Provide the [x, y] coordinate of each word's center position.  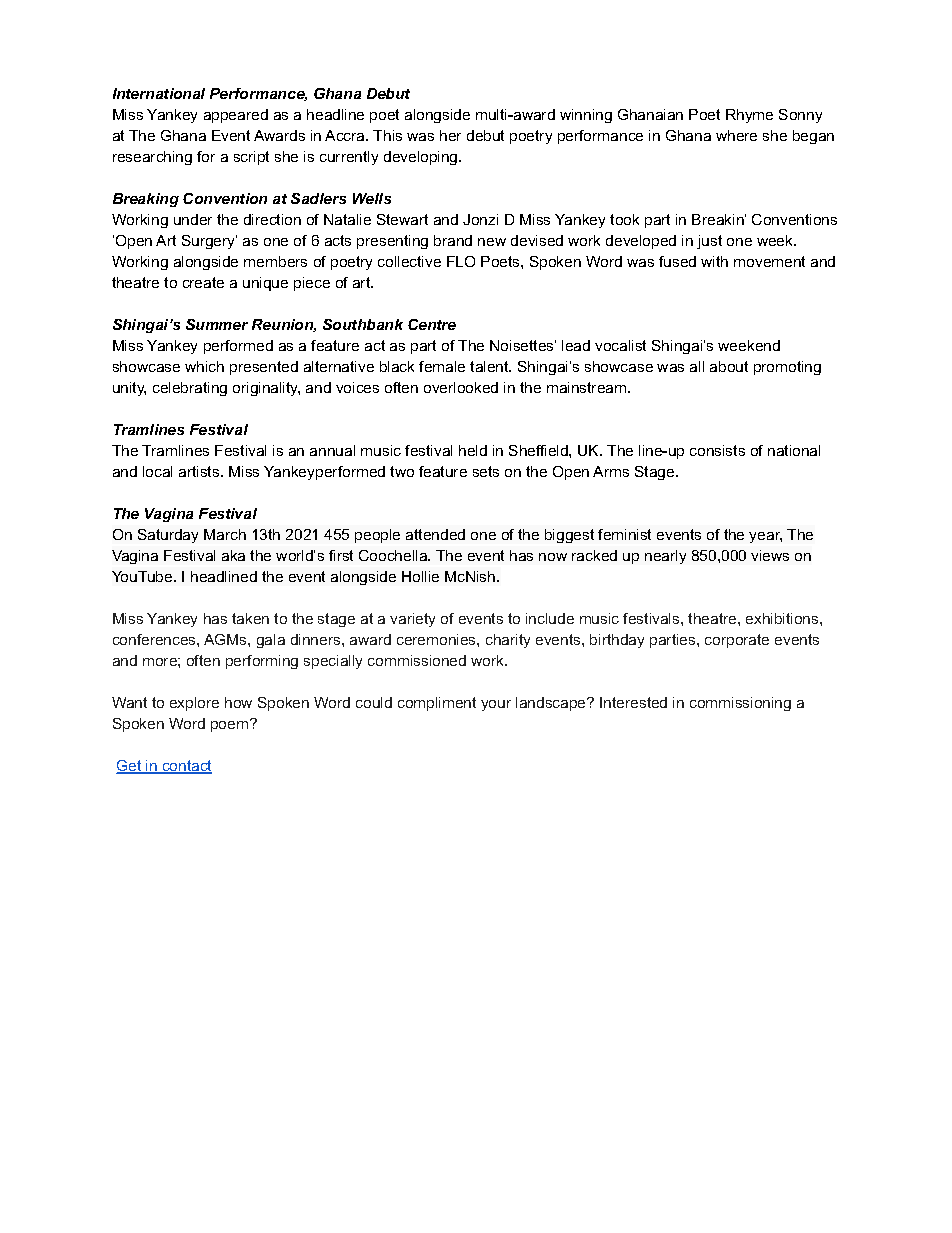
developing [422, 158]
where [736, 135]
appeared [236, 116]
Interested [633, 702]
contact [186, 767]
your [496, 705]
